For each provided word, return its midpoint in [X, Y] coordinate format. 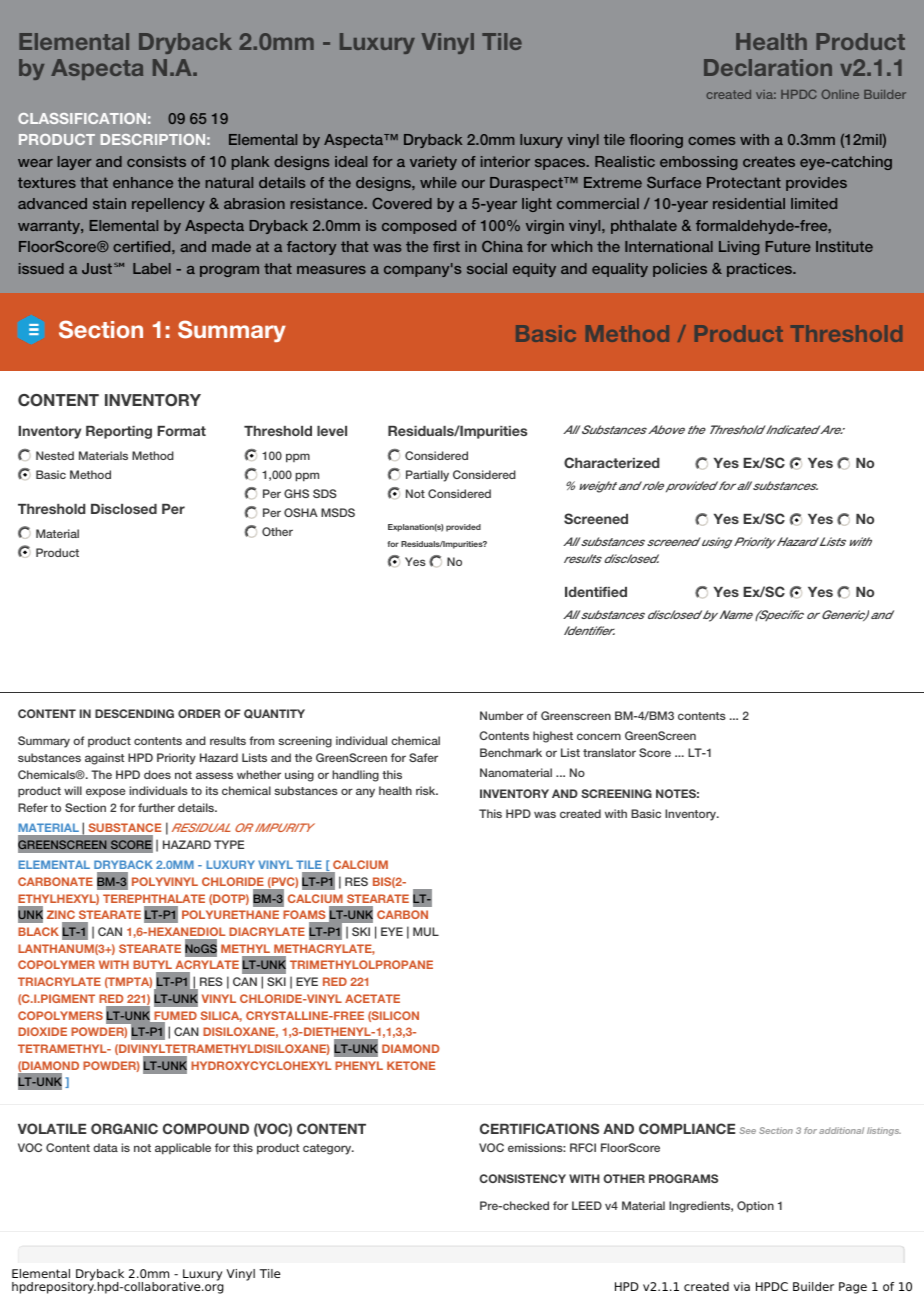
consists [156, 161]
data [105, 1147]
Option [755, 1207]
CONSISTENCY [522, 1178]
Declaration [768, 67]
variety [433, 163]
